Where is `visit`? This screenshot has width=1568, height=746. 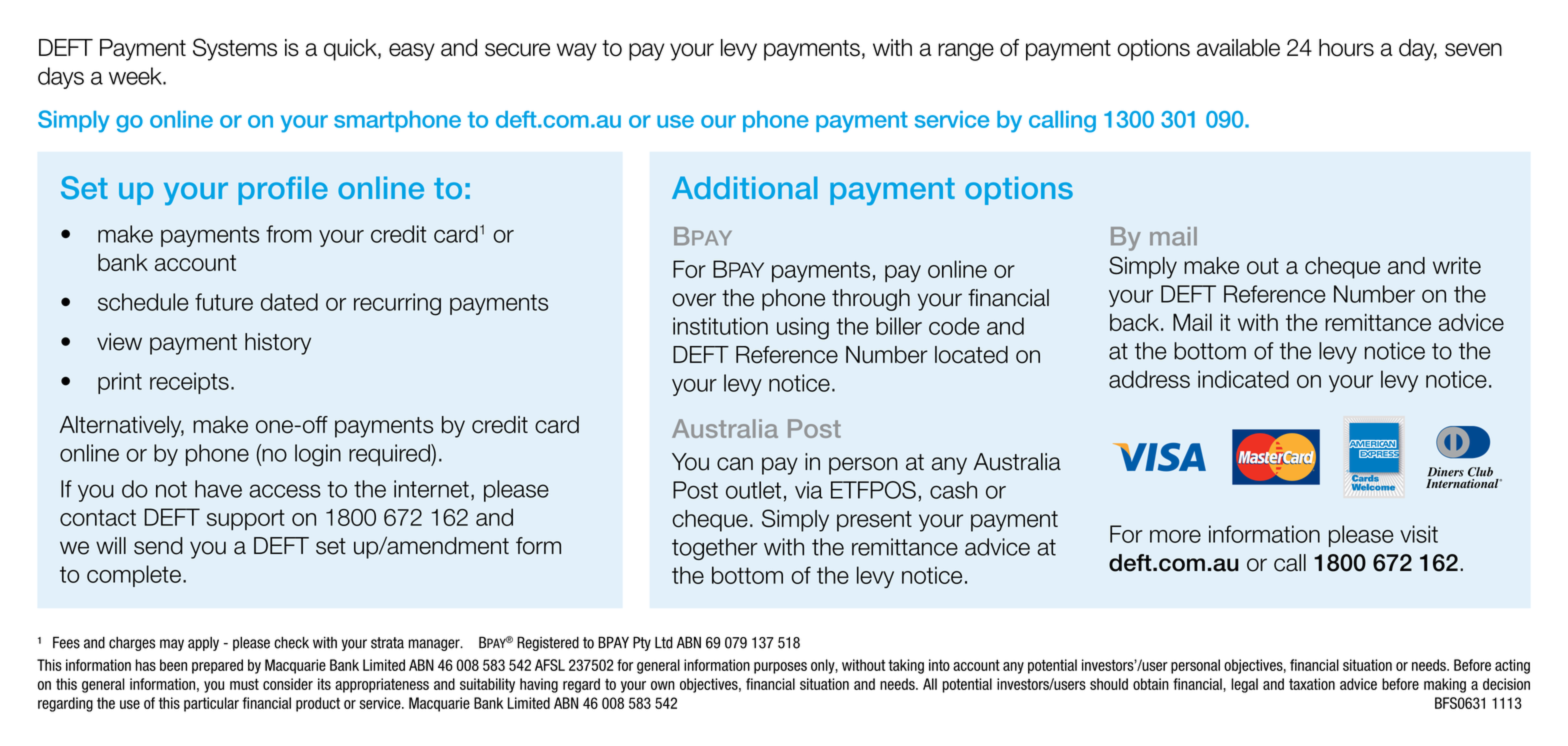 visit is located at coordinates (1419, 534).
